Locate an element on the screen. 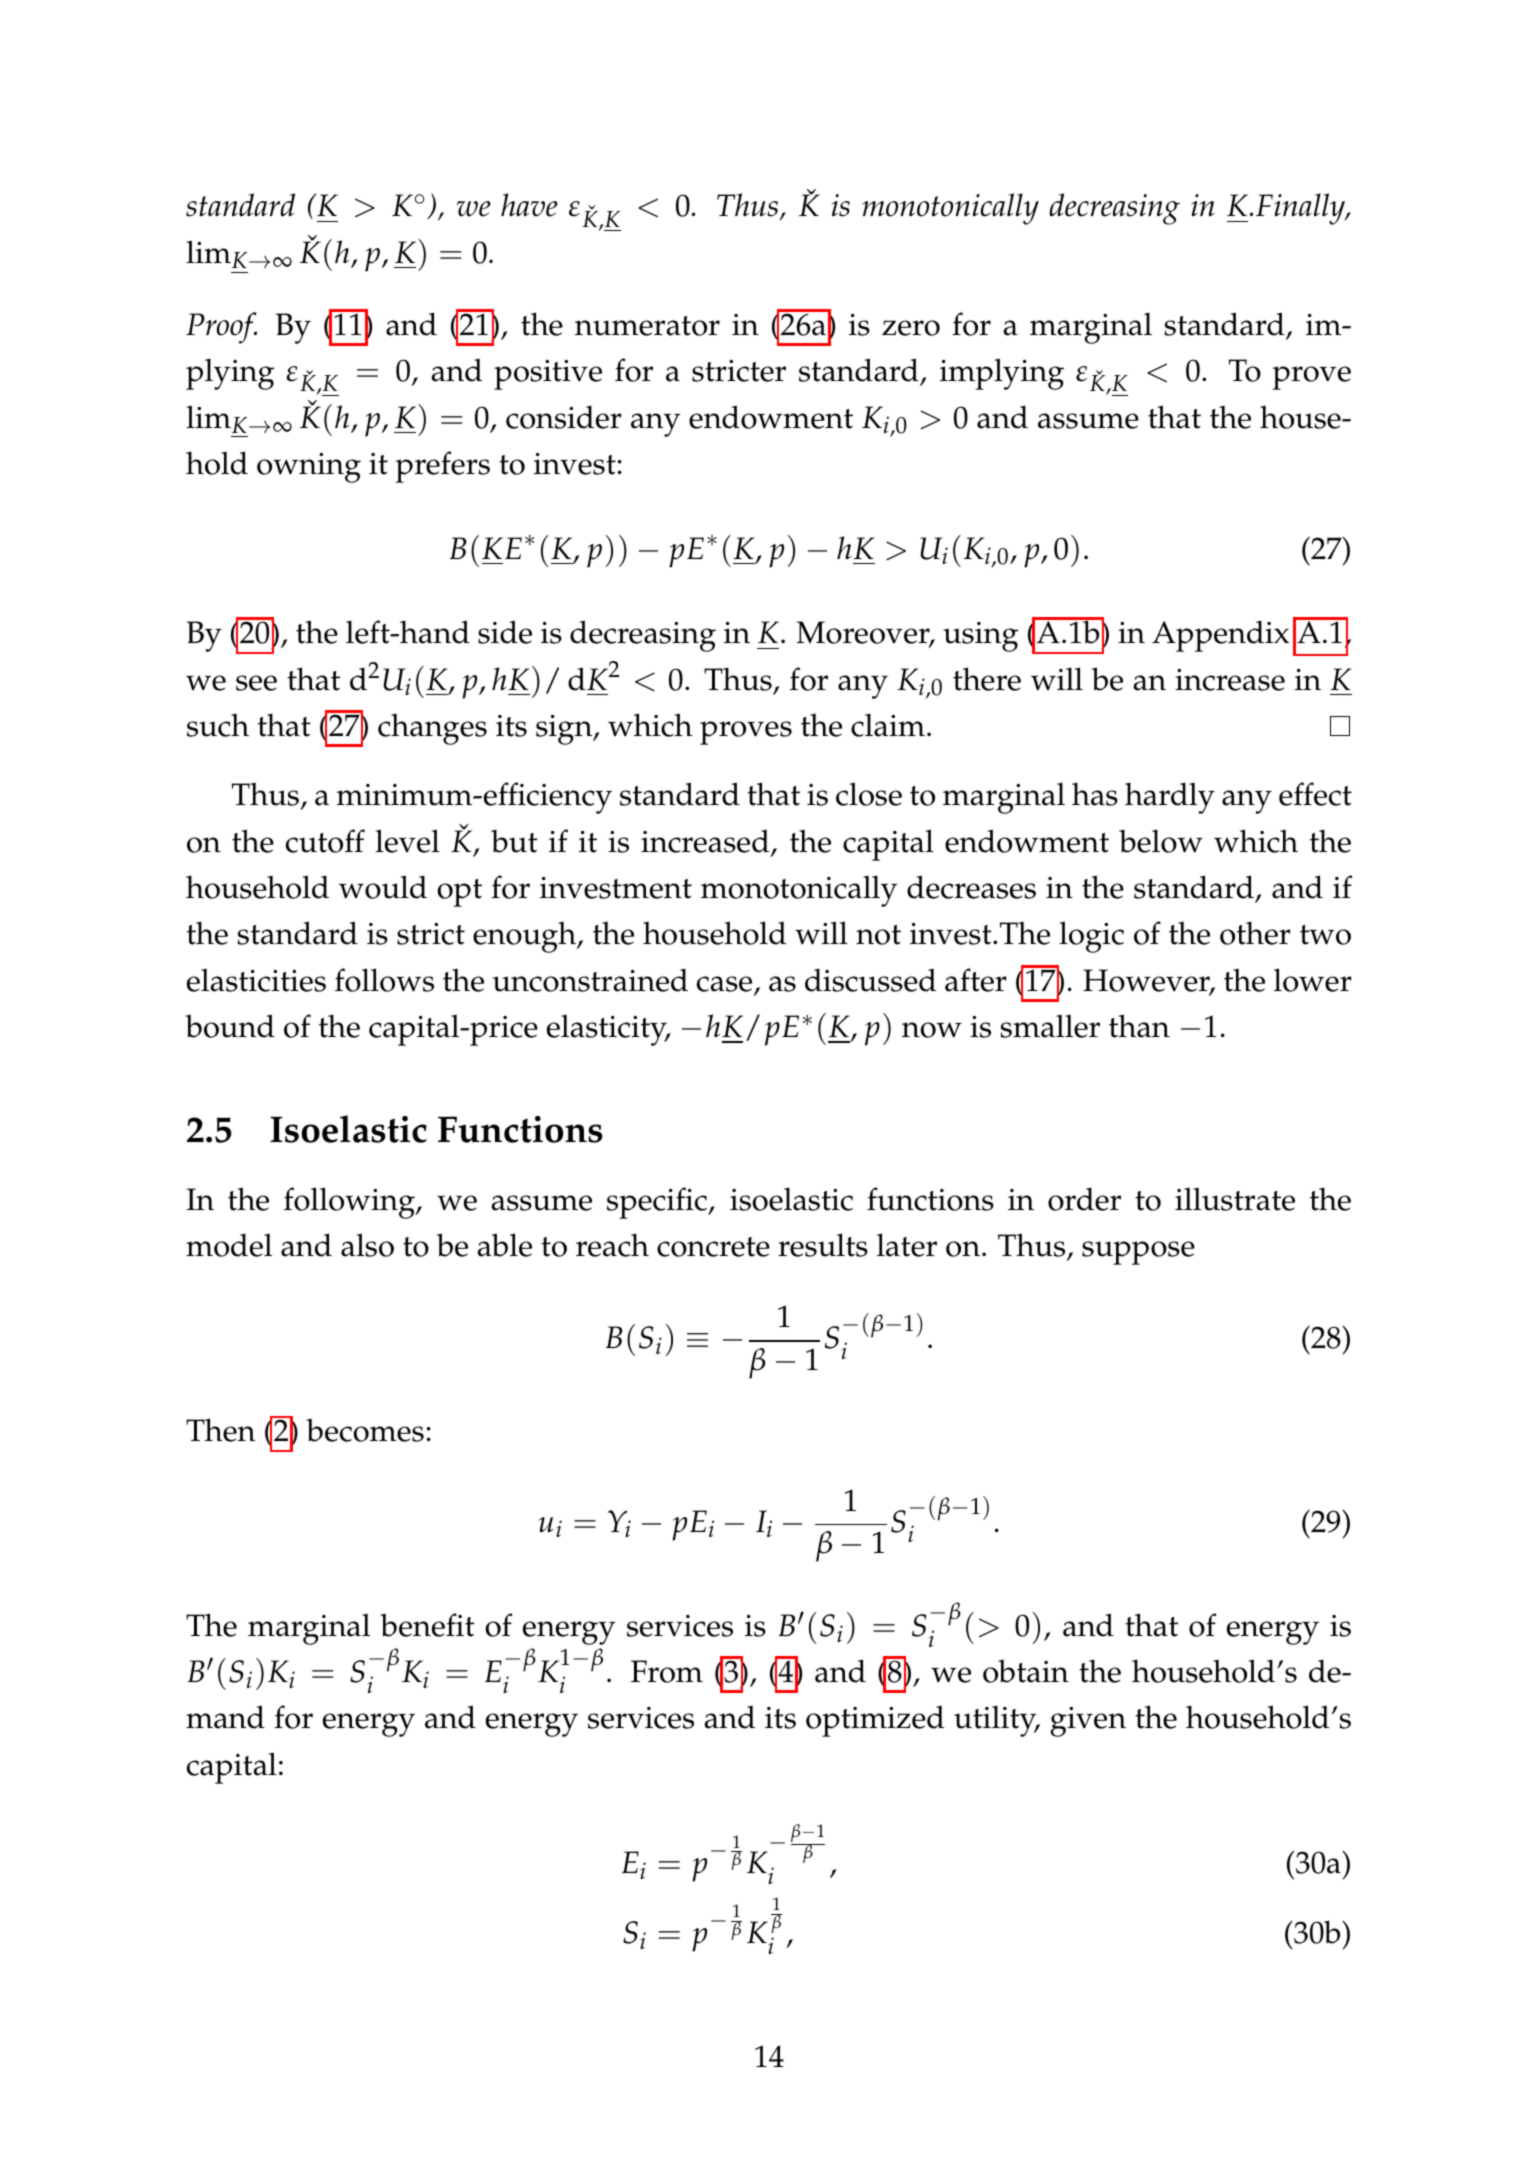  illustrate is located at coordinates (1235, 1199).
